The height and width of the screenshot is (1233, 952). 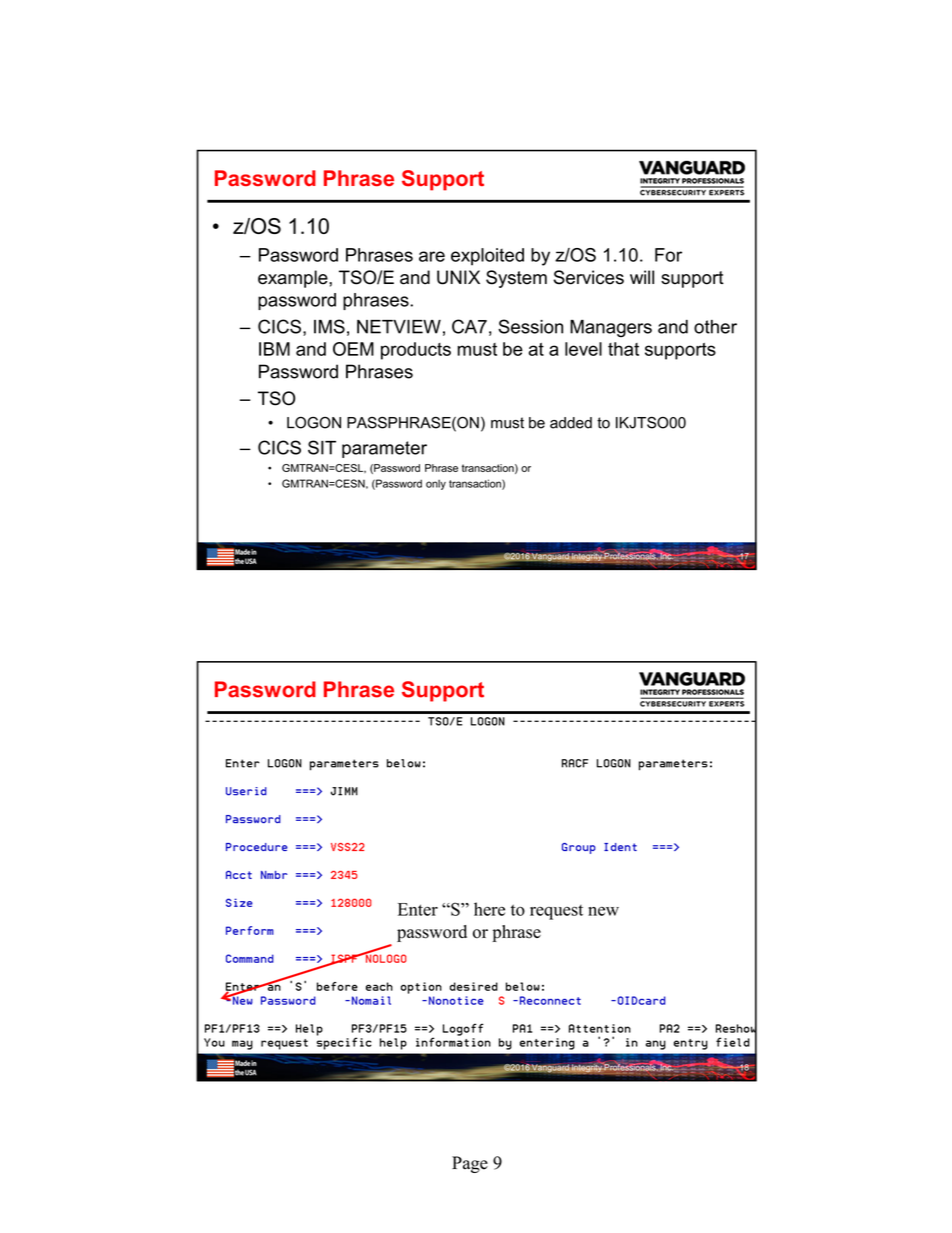 I want to click on System, so click(x=516, y=279).
